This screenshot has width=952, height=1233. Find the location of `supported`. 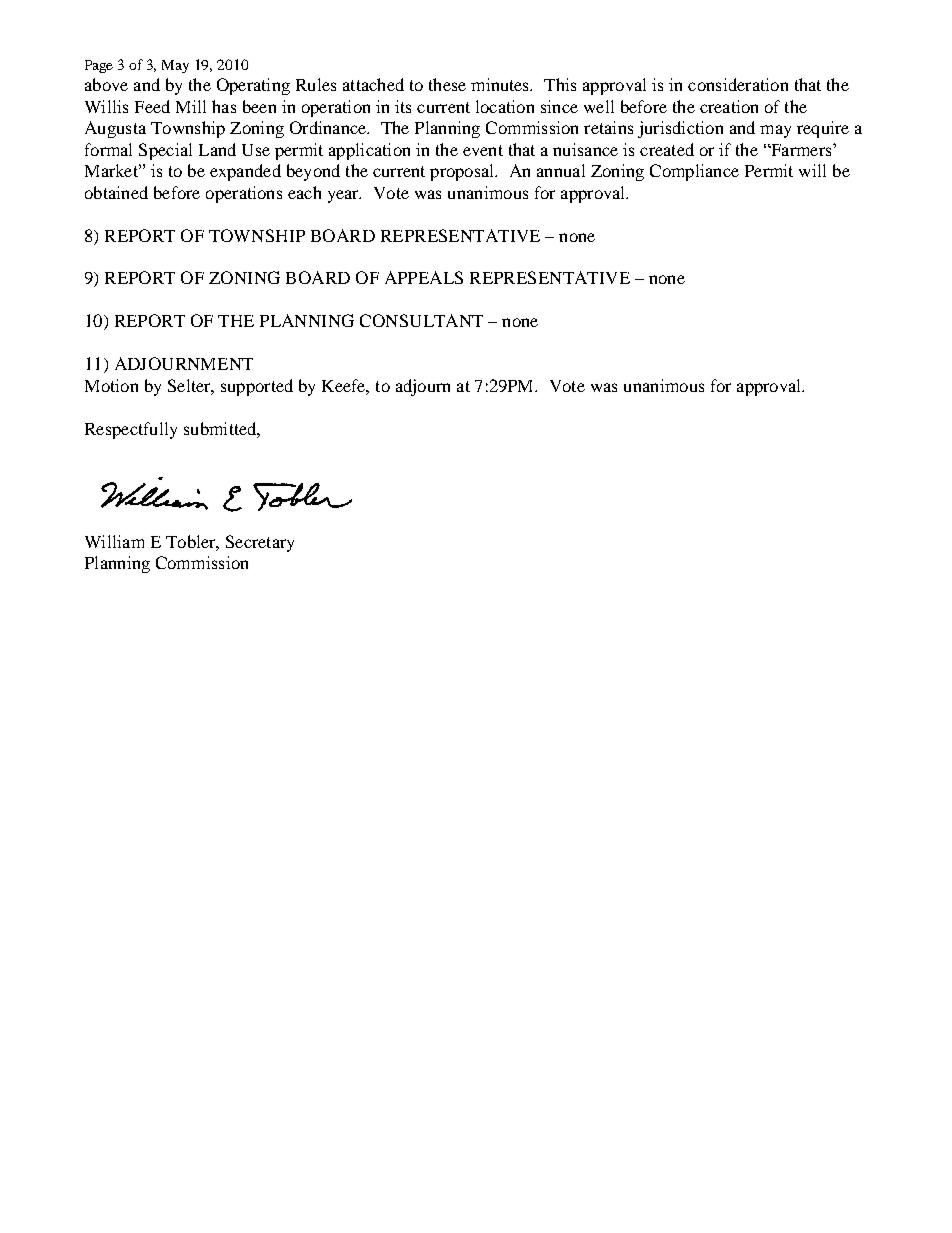

supported is located at coordinates (257, 387).
